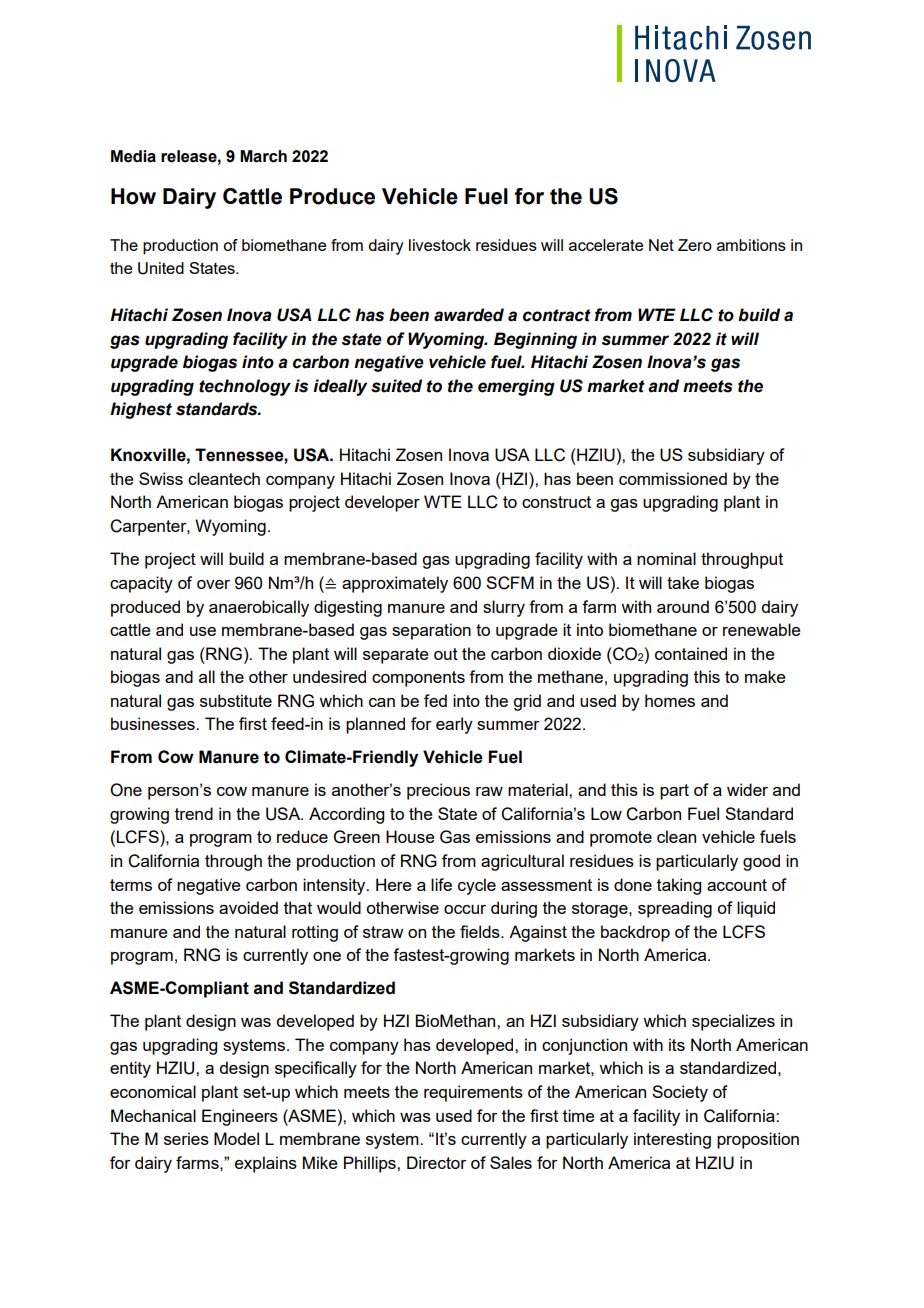 This image has width=924, height=1308. I want to click on wider, so click(747, 789).
